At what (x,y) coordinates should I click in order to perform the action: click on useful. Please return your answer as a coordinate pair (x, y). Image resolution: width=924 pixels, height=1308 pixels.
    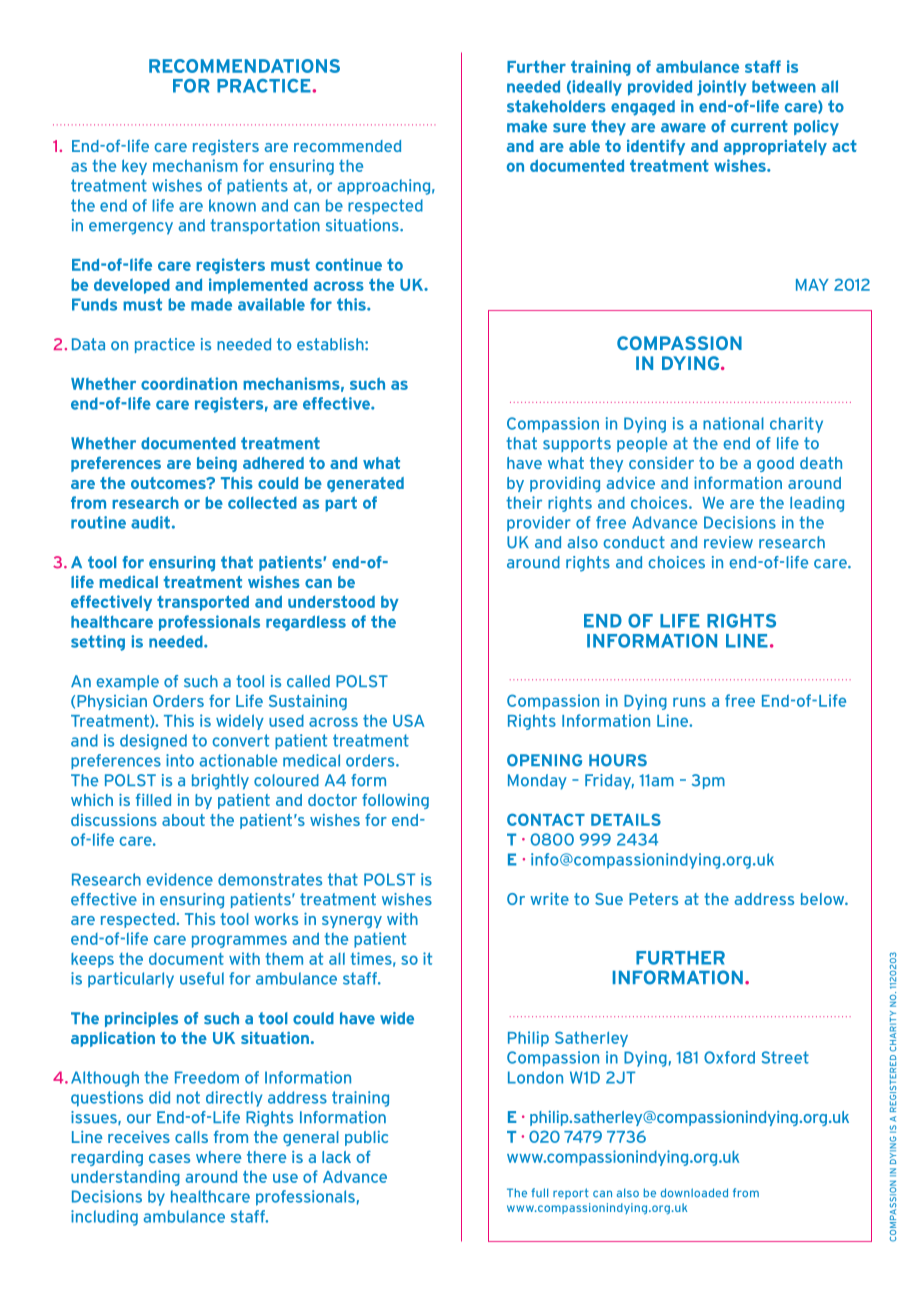
    Looking at the image, I should click on (202, 978).
